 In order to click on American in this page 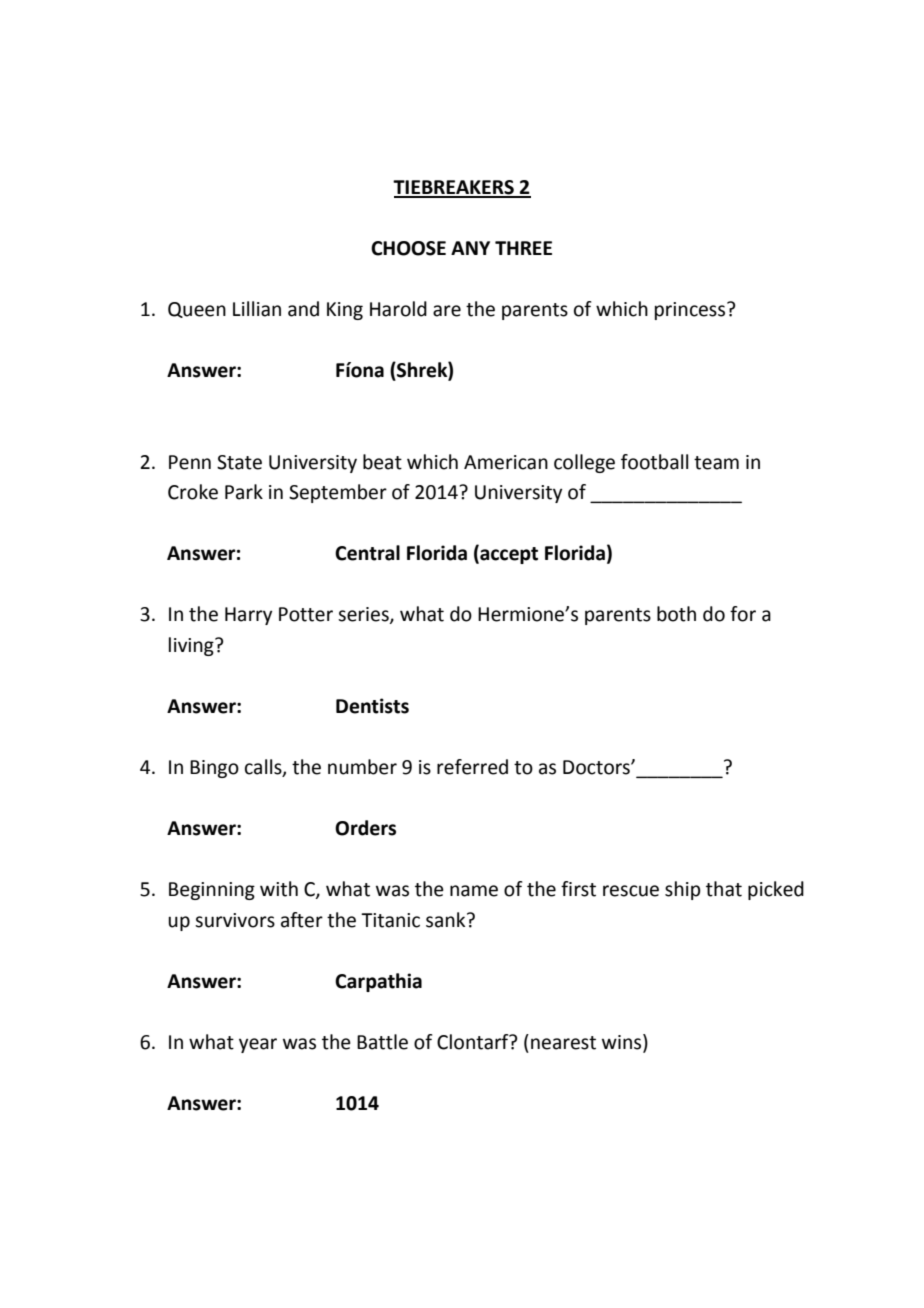, I will do `click(506, 462)`.
